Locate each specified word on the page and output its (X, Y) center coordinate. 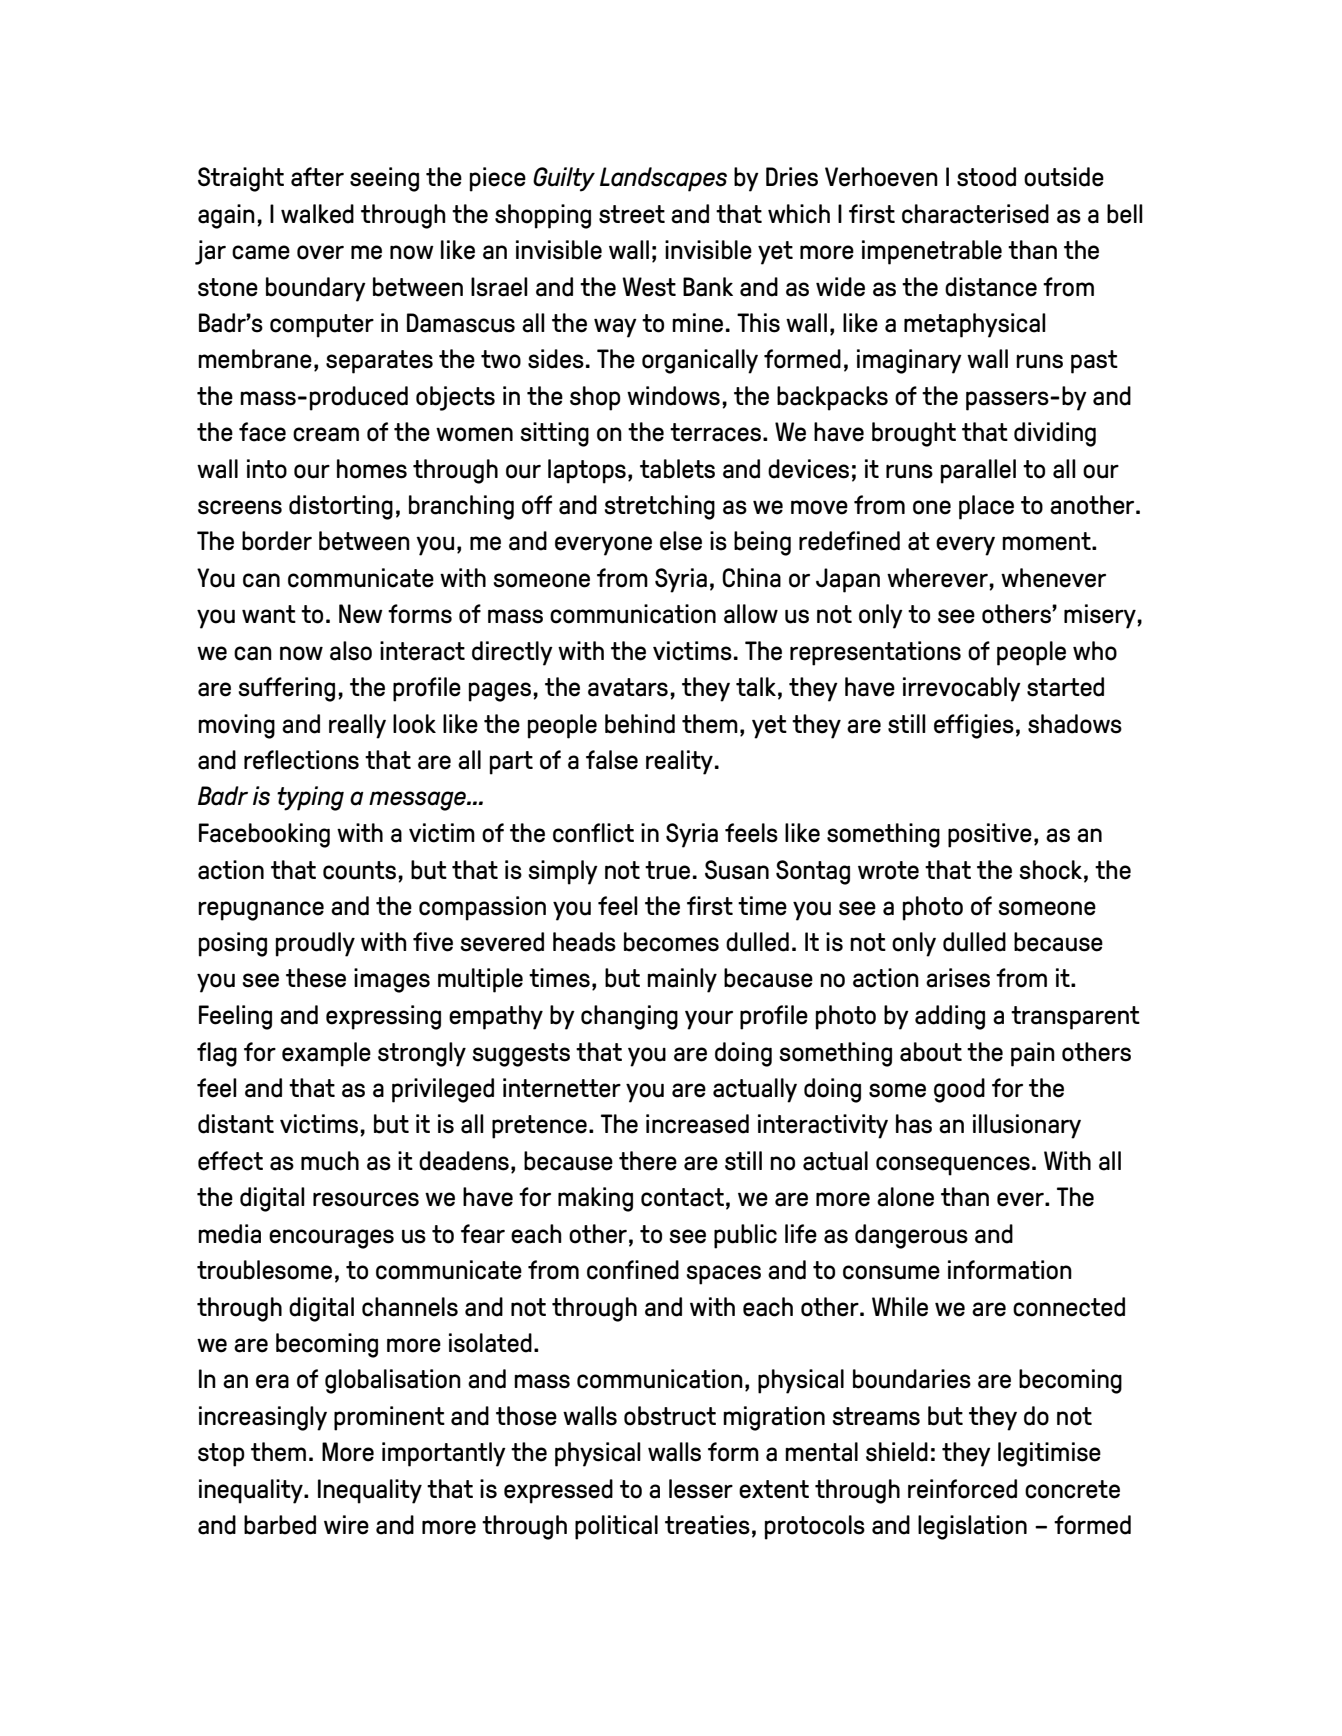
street (632, 214)
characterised (975, 214)
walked (317, 214)
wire (346, 1525)
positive (990, 835)
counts (359, 870)
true (667, 870)
